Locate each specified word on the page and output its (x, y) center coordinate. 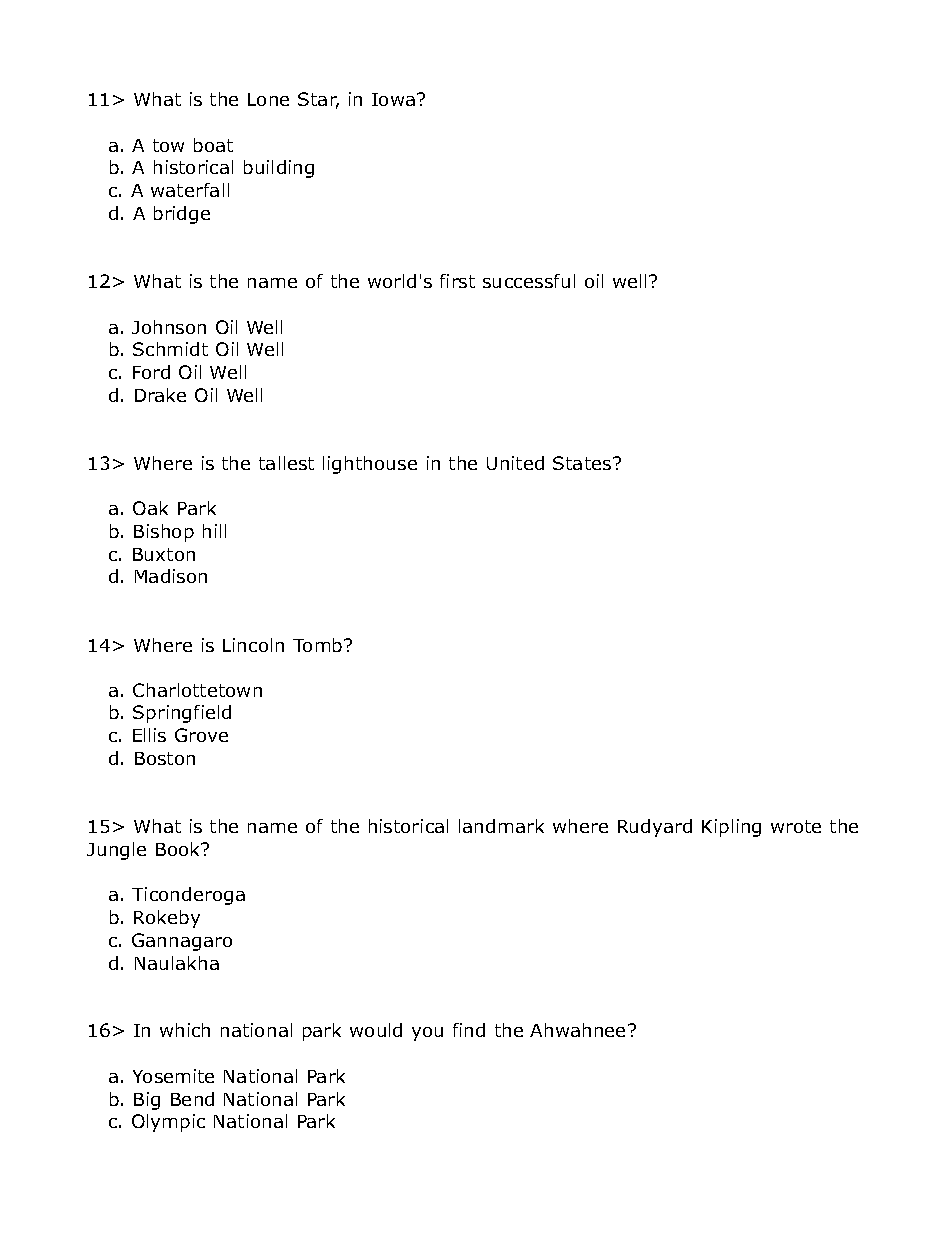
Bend (192, 1099)
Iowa (393, 99)
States (583, 463)
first (457, 281)
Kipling (731, 828)
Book (179, 849)
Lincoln (253, 645)
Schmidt (170, 349)
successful (529, 281)
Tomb (319, 645)
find (469, 1030)
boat (213, 145)
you (427, 1034)
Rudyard (655, 828)
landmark (501, 826)
